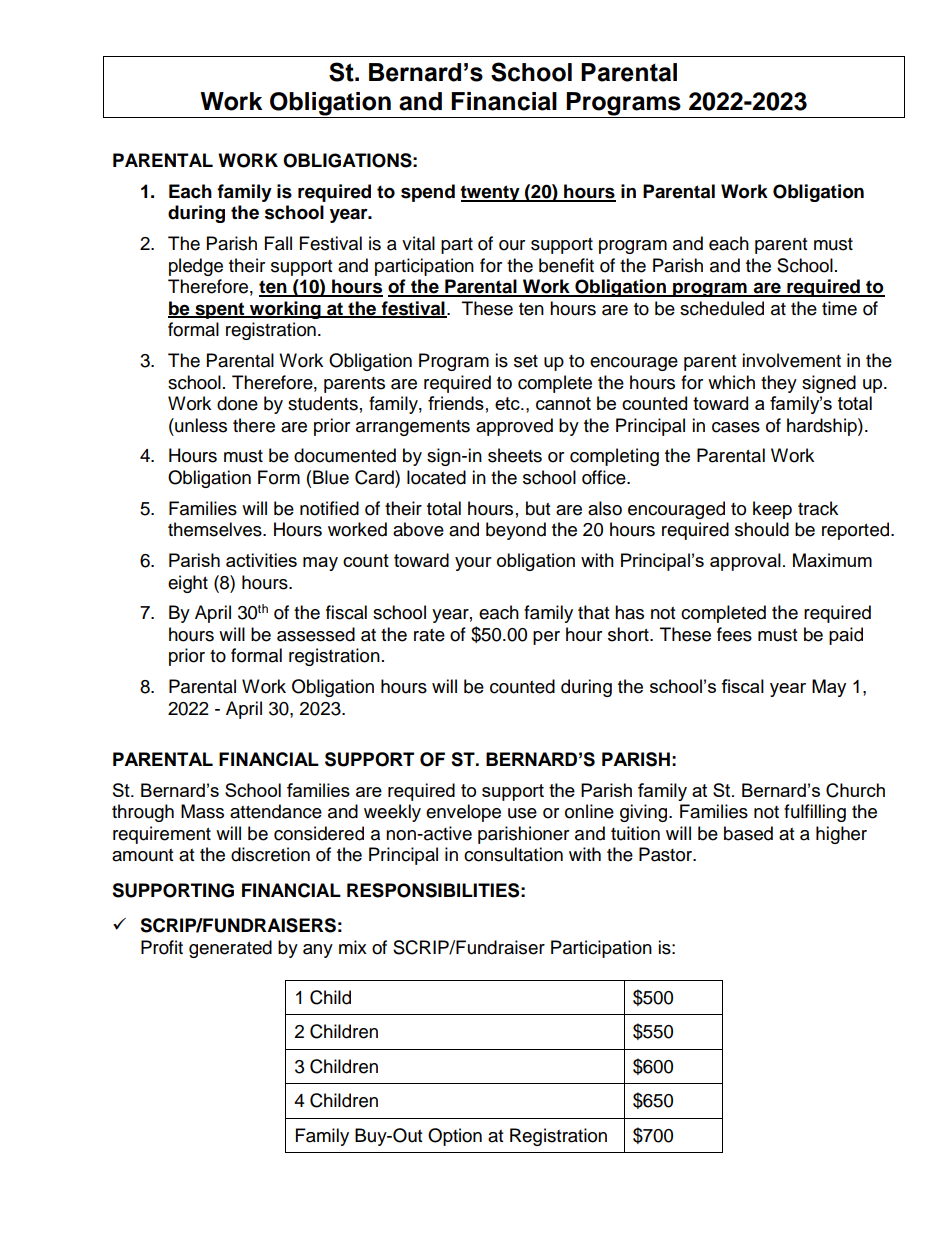 This screenshot has width=952, height=1233. I want to click on Fall, so click(278, 243).
